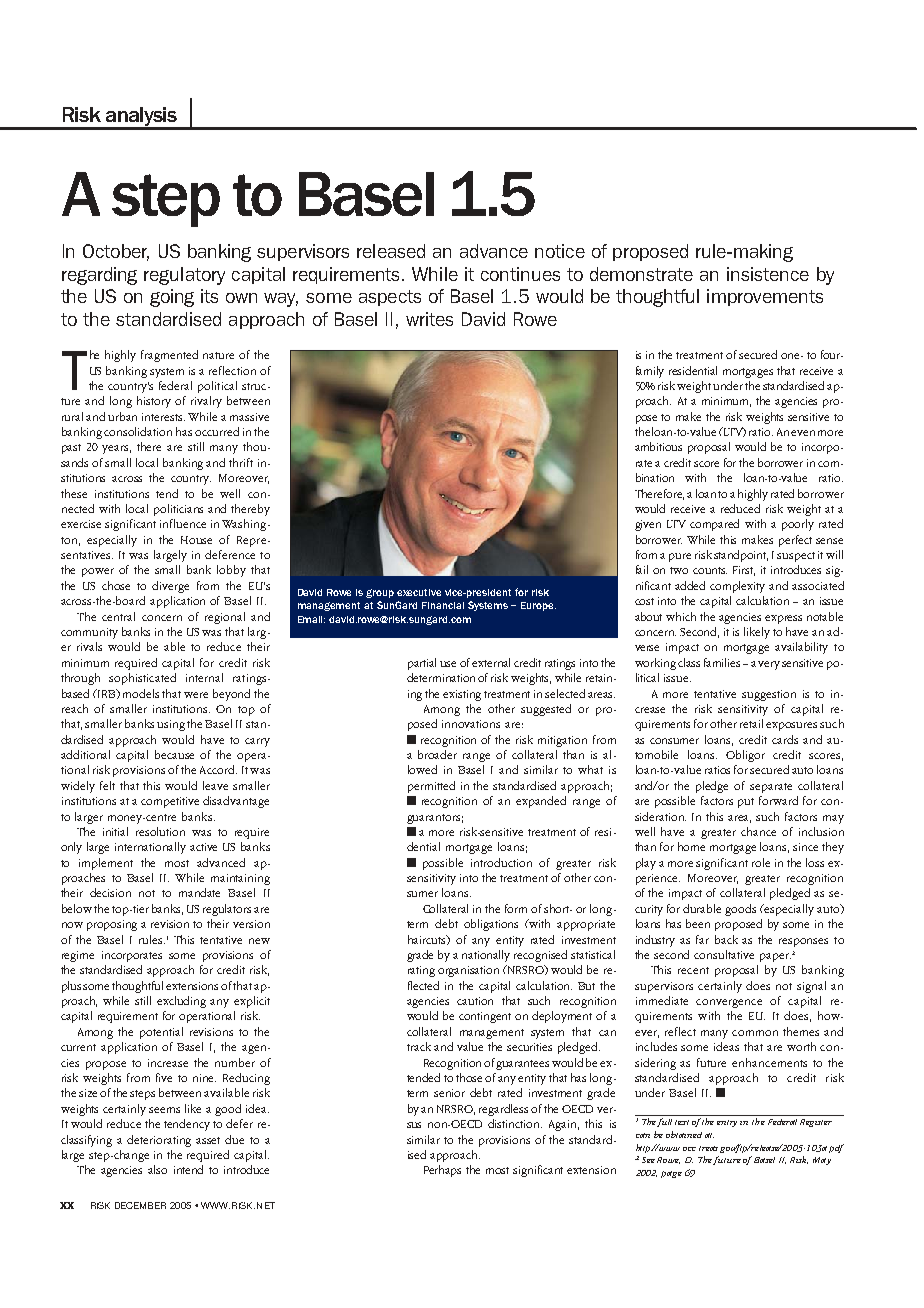 The height and width of the image is (1308, 924). Describe the element at coordinates (157, 1169) in the image. I see `also` at that location.
